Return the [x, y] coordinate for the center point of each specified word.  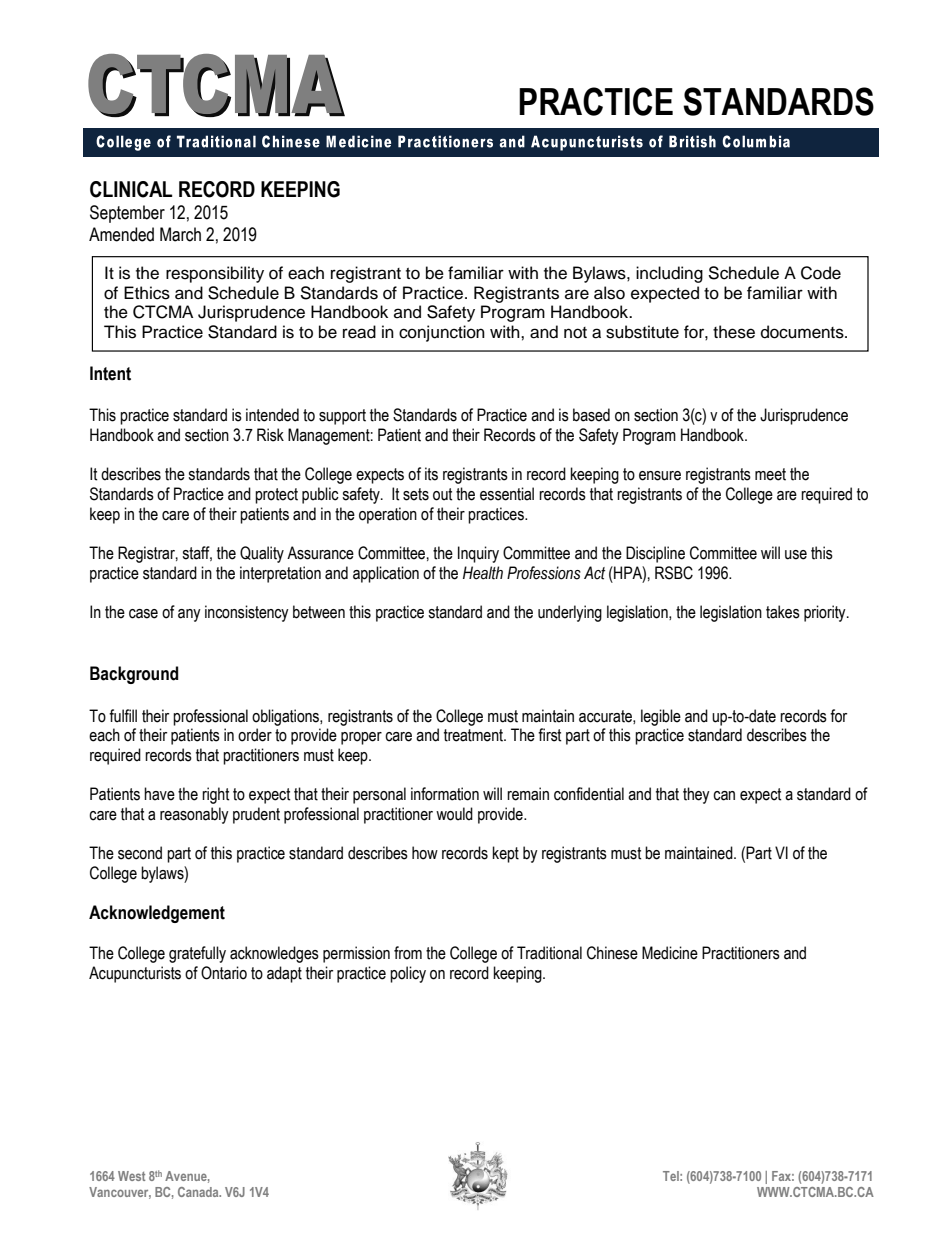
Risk [270, 435]
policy [408, 974]
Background [134, 675]
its [431, 474]
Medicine [670, 953]
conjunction [442, 333]
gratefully [197, 954]
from [408, 953]
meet [770, 474]
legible [661, 717]
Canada [199, 1192]
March [180, 234]
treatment [474, 735]
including [669, 274]
